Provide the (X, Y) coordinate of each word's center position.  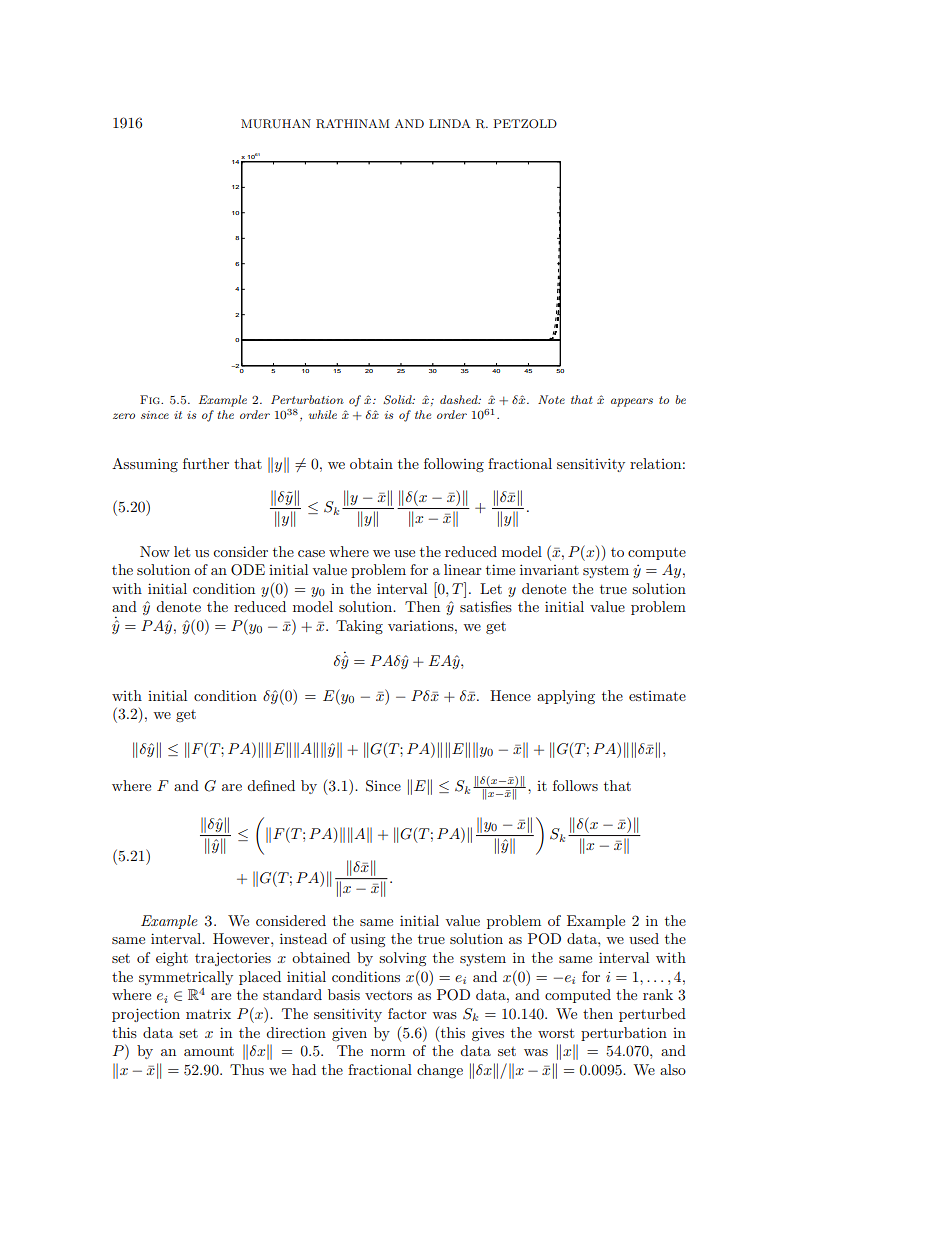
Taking (359, 627)
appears (632, 402)
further (206, 463)
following (454, 465)
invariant (549, 569)
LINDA (449, 123)
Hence (510, 695)
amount (209, 1051)
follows (575, 785)
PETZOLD (525, 123)
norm (388, 1052)
